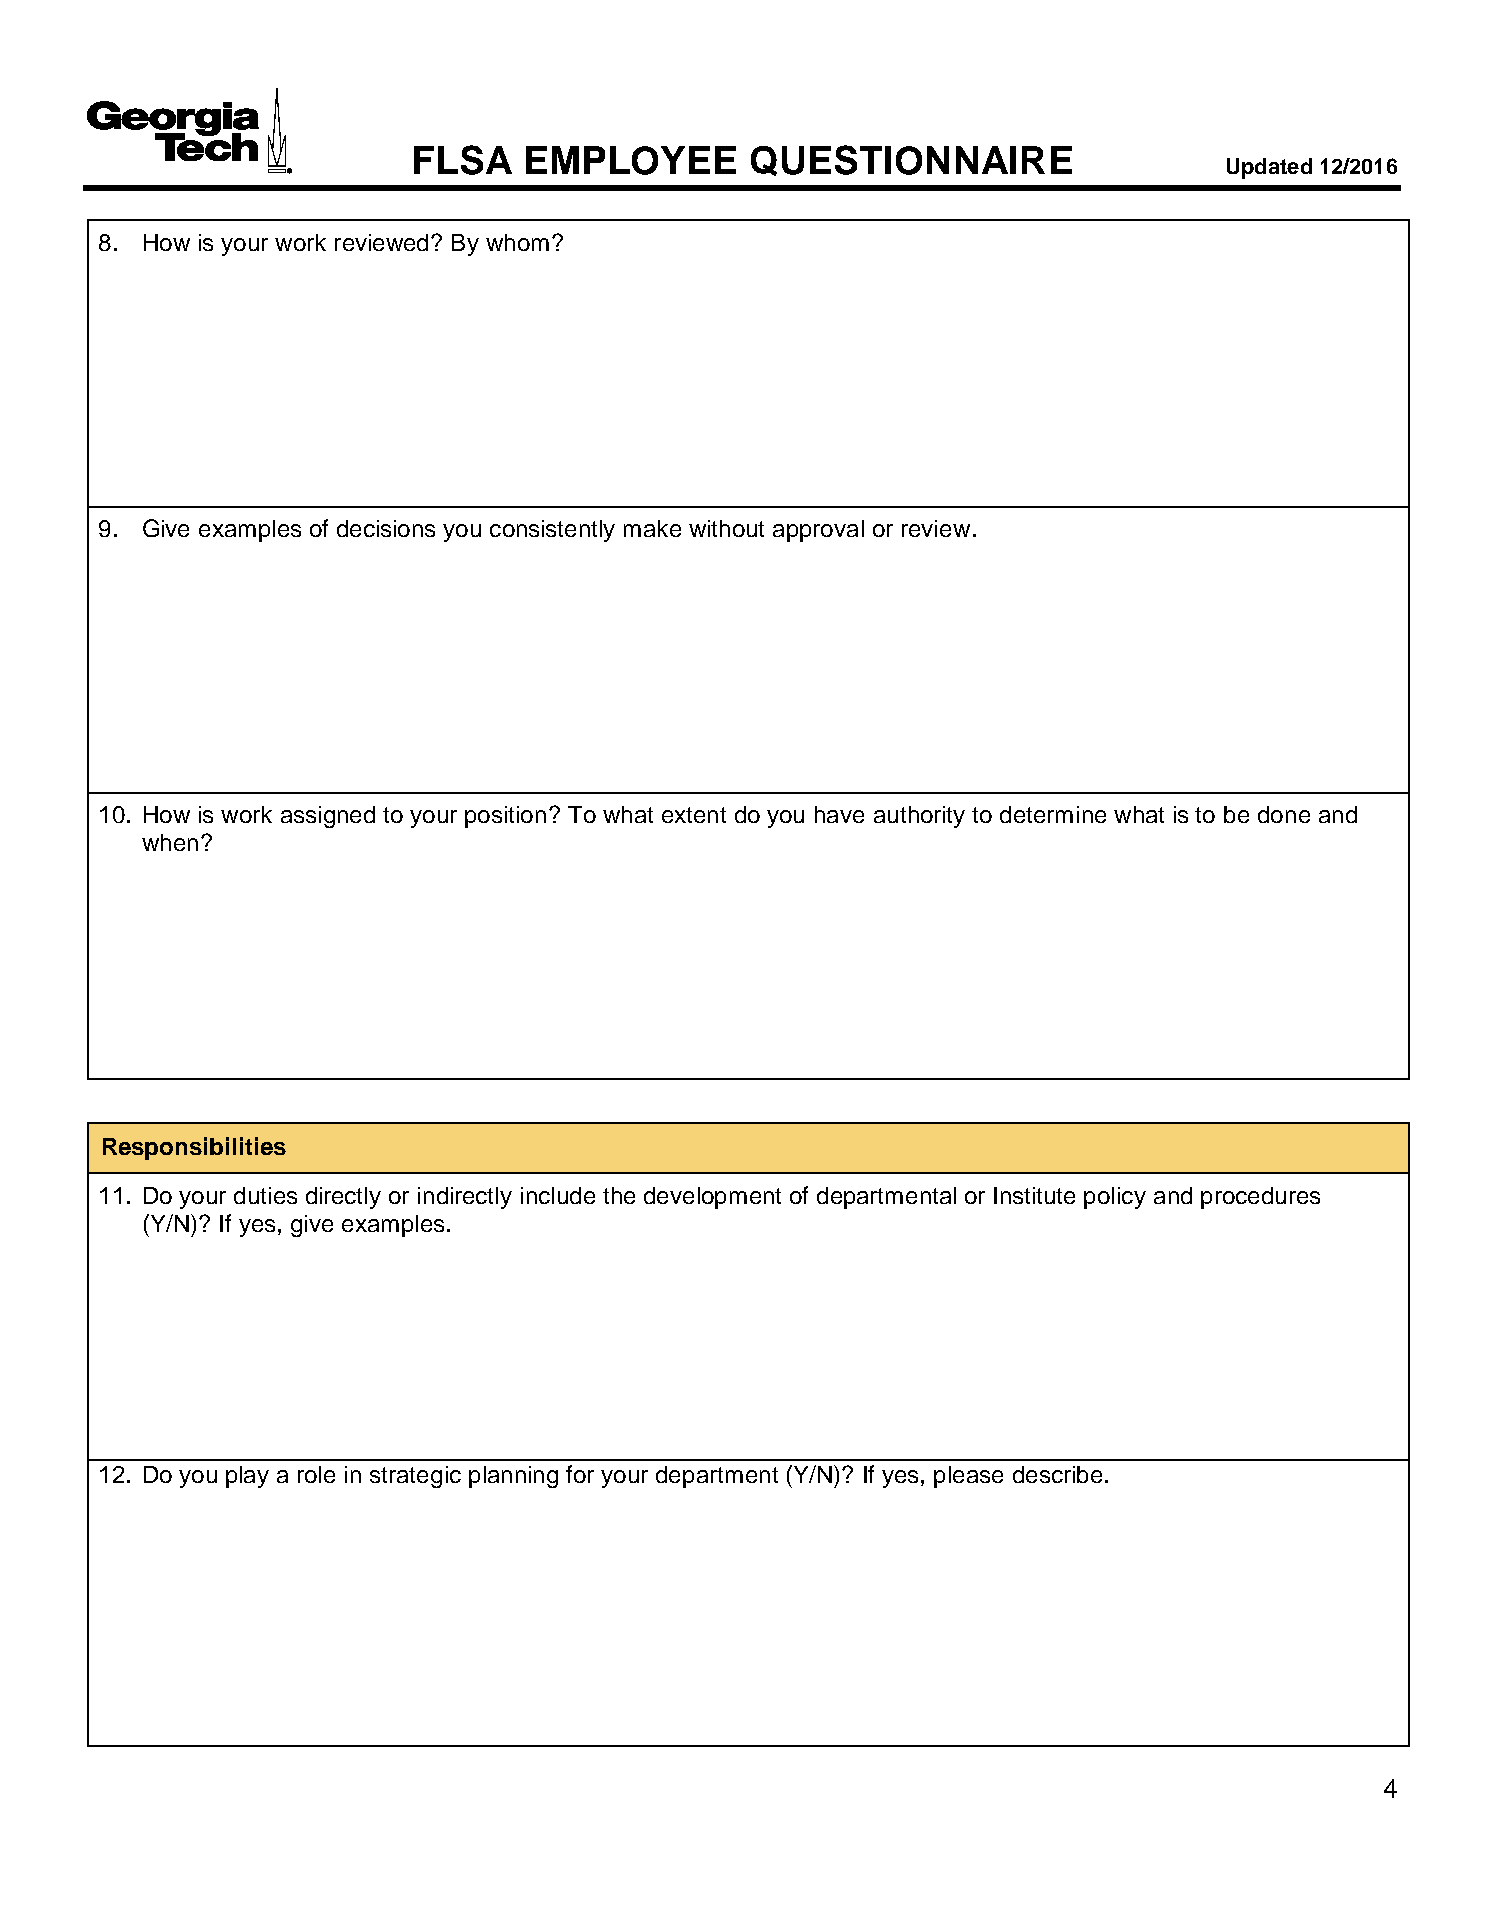  I want to click on FLSA, so click(463, 160).
